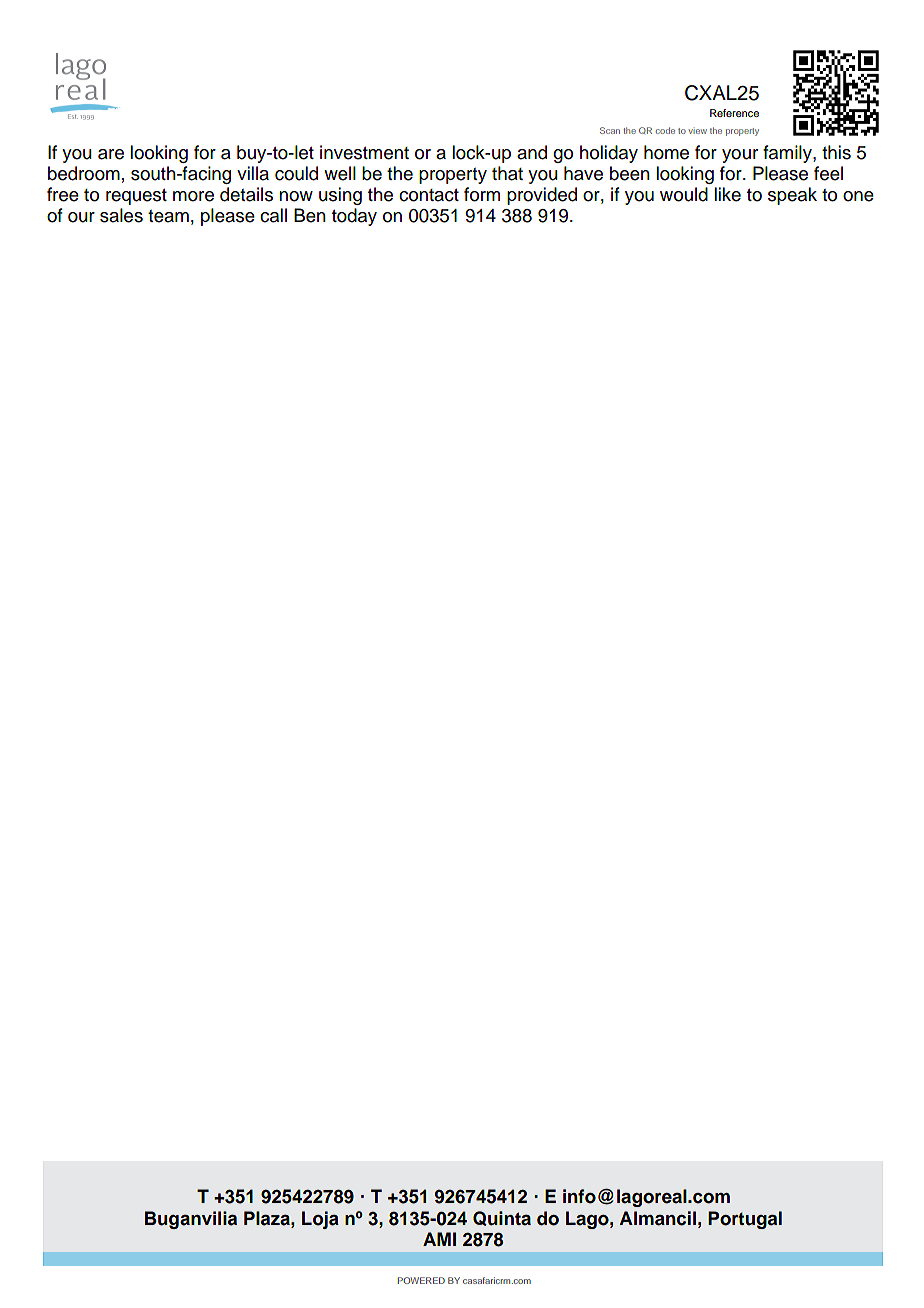  What do you see at coordinates (273, 215) in the screenshot?
I see `call` at bounding box center [273, 215].
